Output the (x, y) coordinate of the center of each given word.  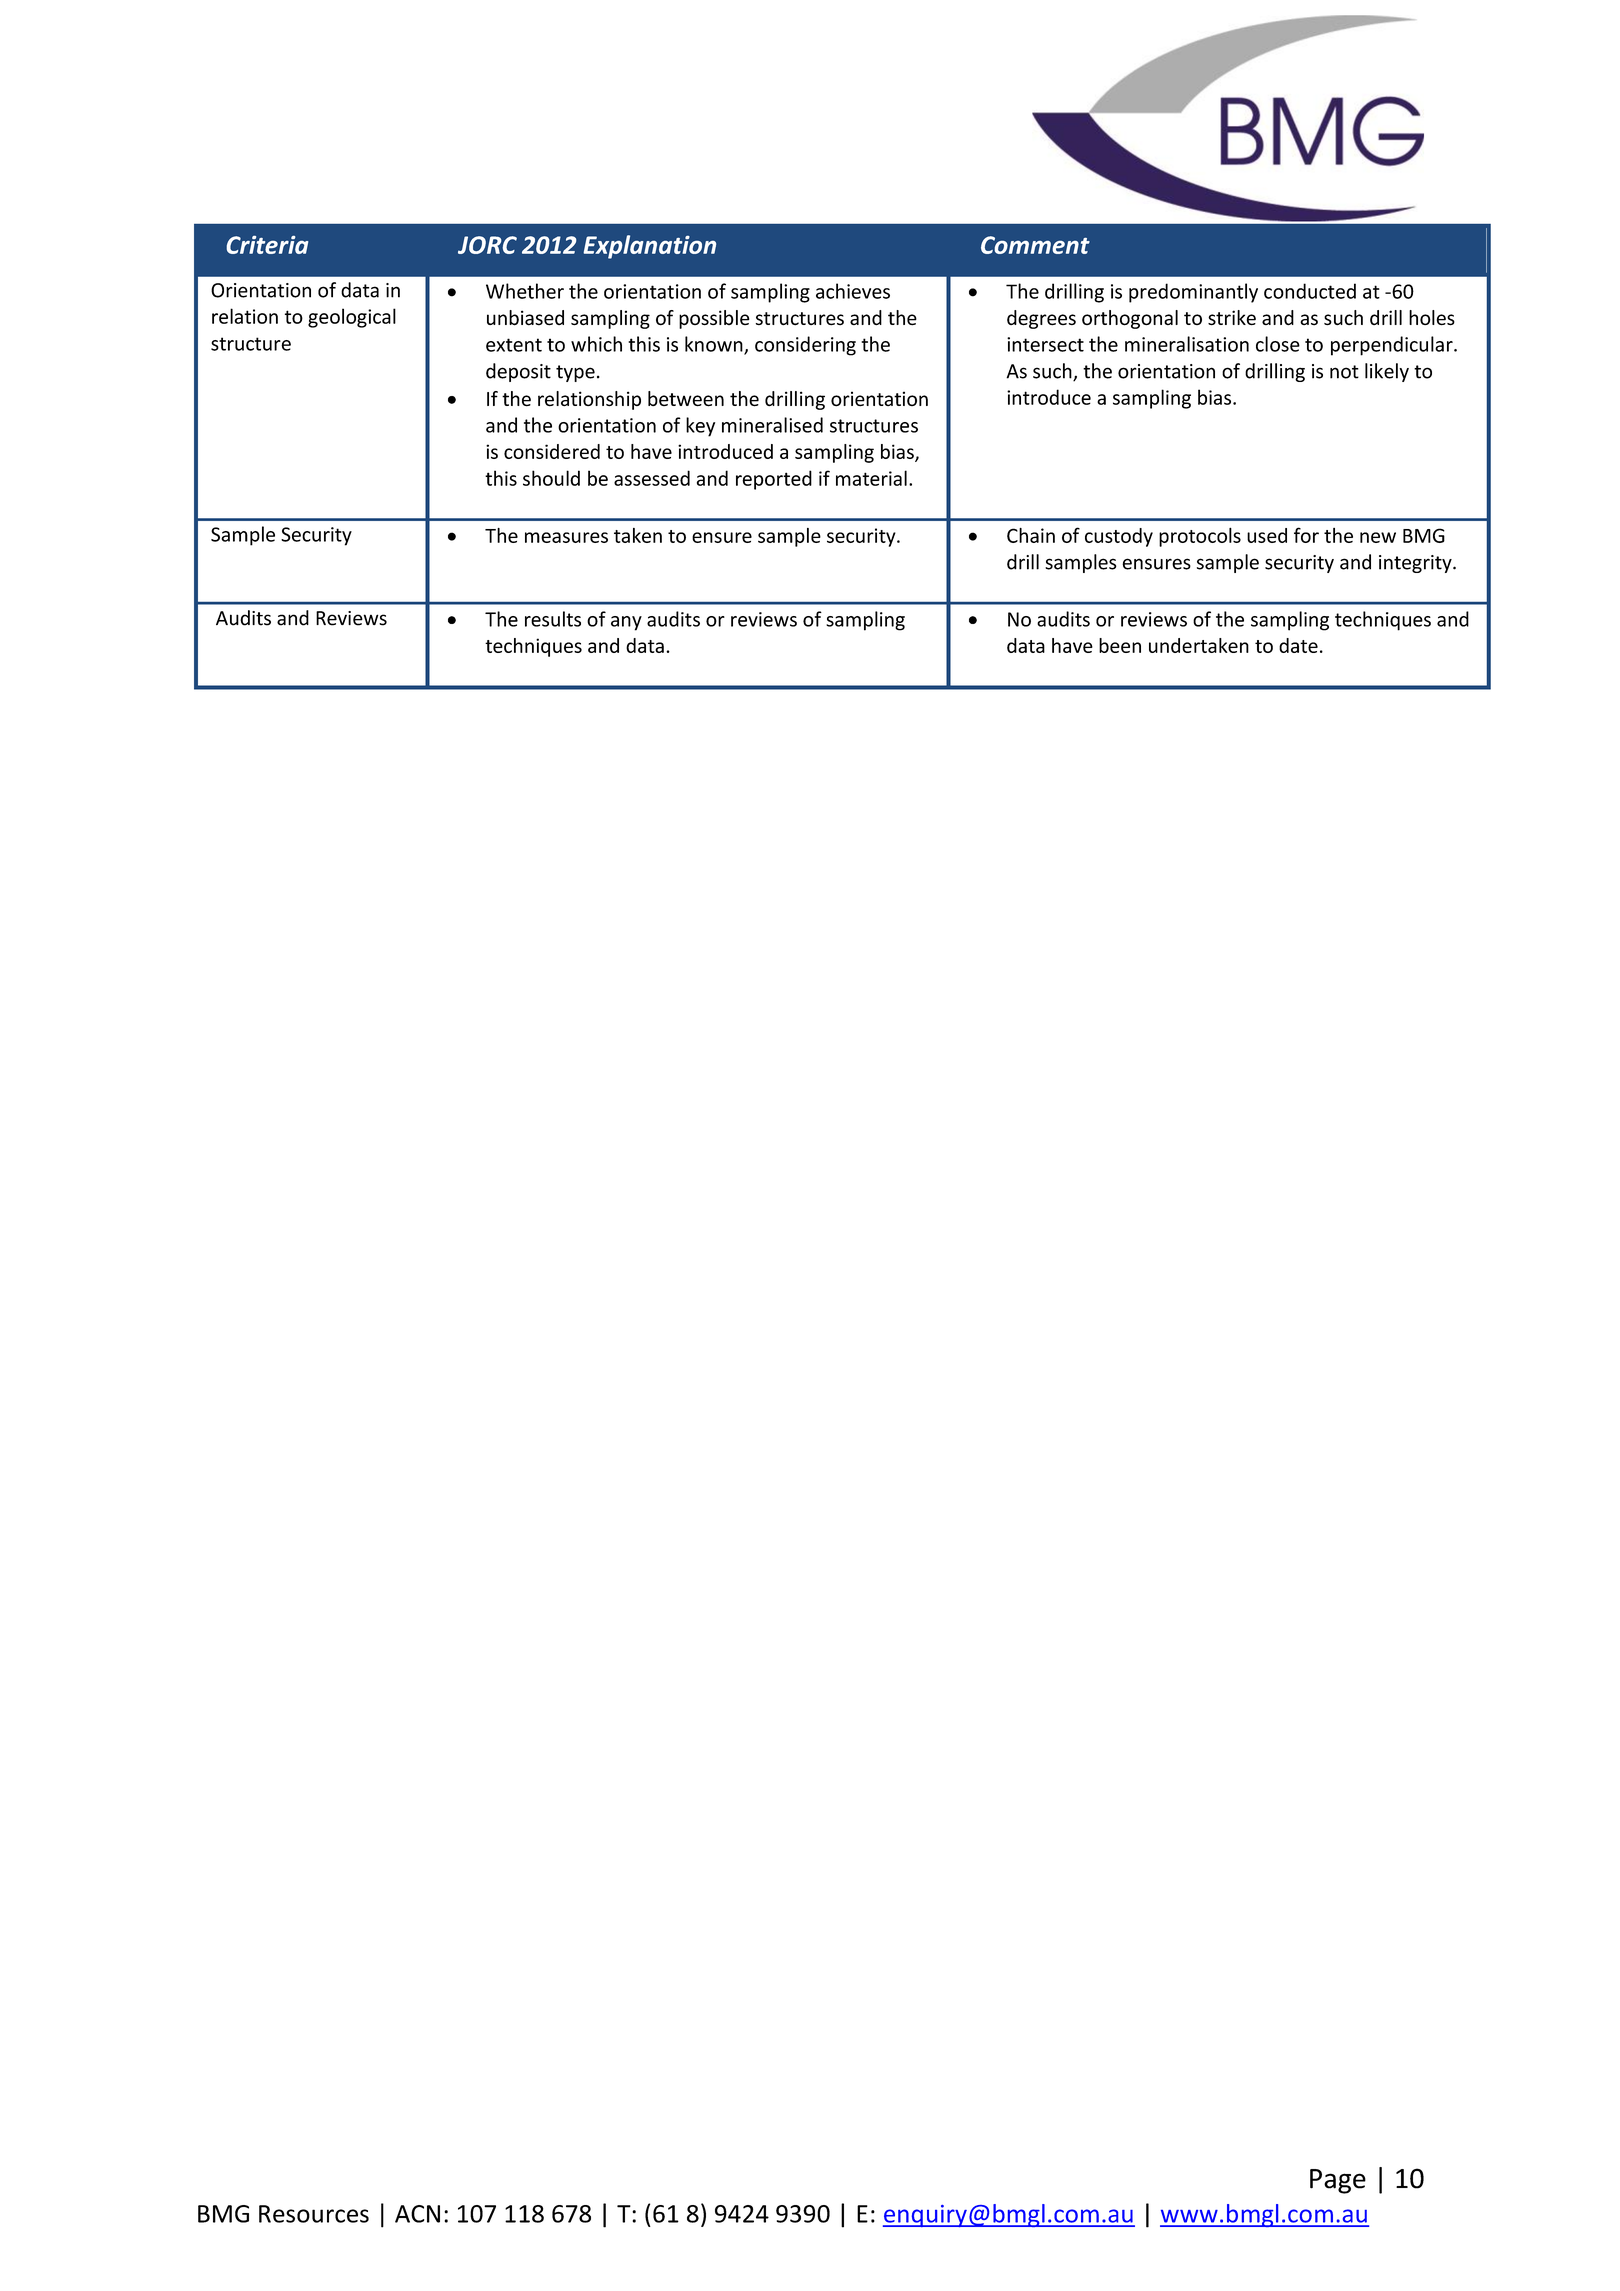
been (1120, 645)
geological (352, 318)
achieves (853, 291)
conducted (1310, 291)
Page (1338, 2181)
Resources (314, 2214)
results (553, 619)
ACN (417, 2214)
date (1298, 645)
